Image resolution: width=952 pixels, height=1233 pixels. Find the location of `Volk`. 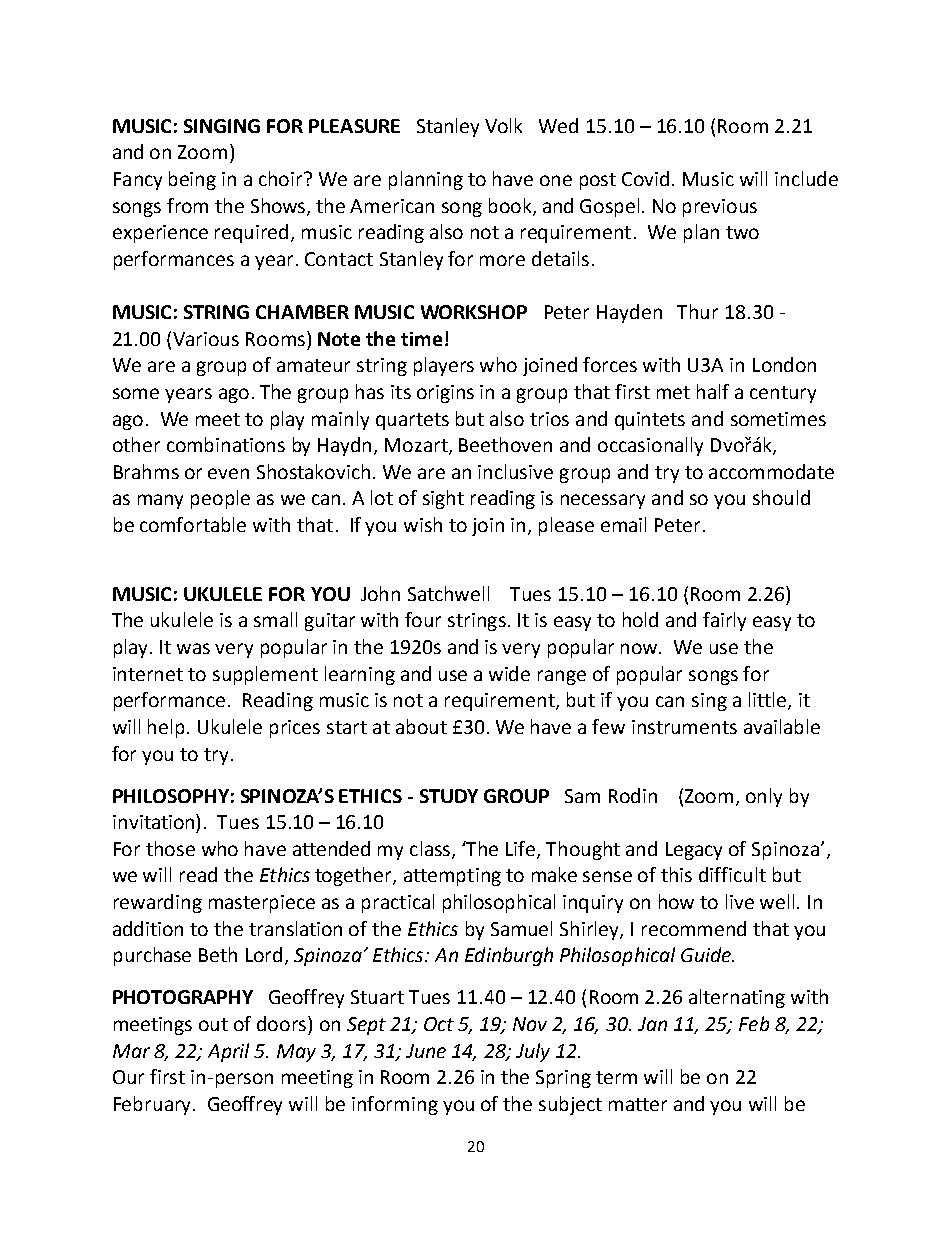

Volk is located at coordinates (503, 125).
